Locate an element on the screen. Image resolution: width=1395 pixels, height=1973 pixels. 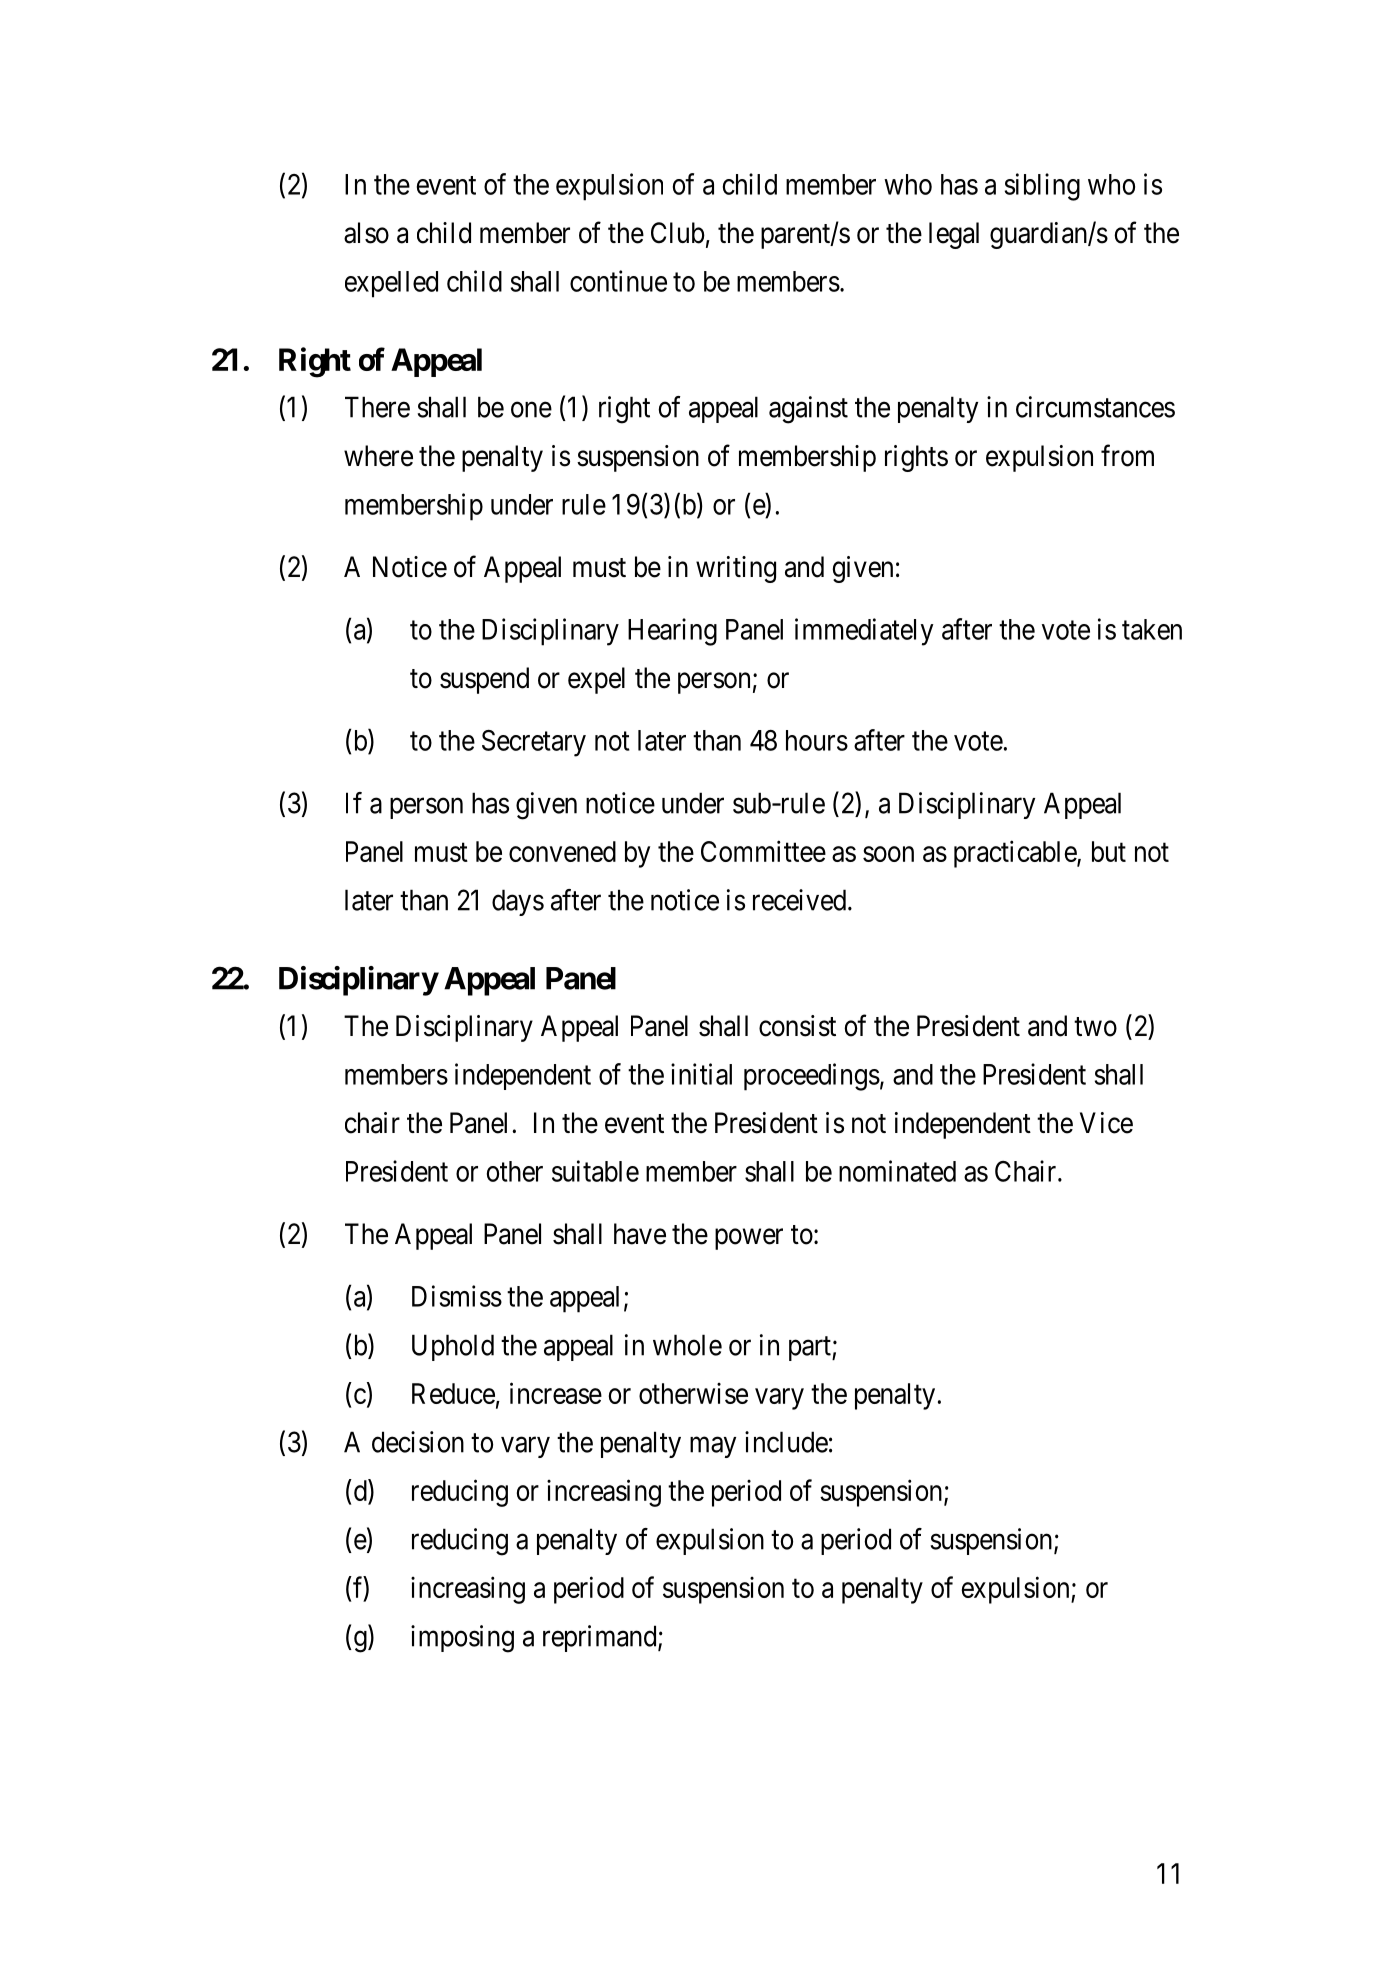
power is located at coordinates (749, 1239).
